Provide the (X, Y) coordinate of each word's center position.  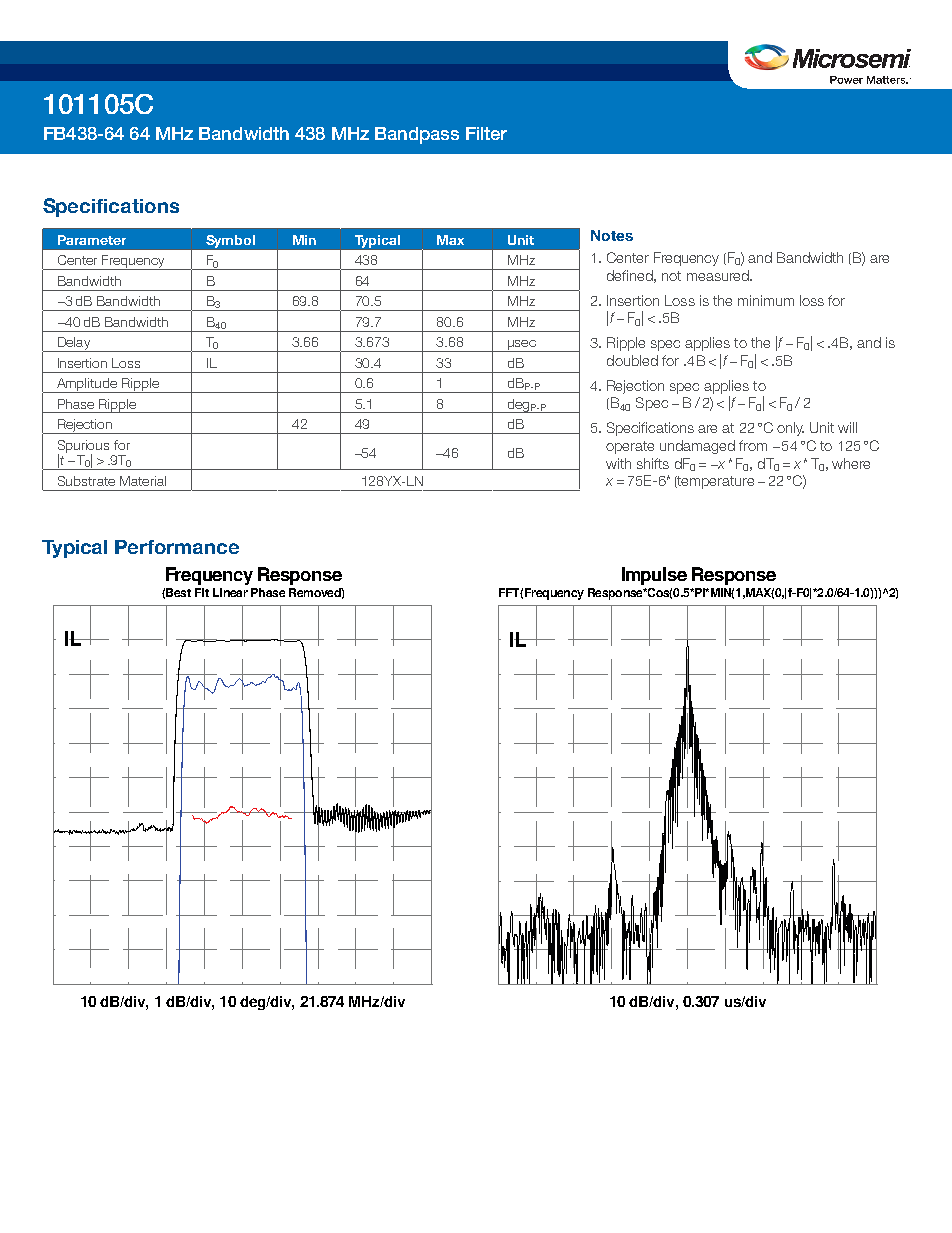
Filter (486, 133)
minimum (766, 300)
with (618, 463)
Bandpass (417, 135)
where (851, 463)
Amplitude (87, 385)
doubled (632, 360)
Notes (612, 235)
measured (719, 275)
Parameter (92, 240)
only (790, 429)
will (847, 427)
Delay (74, 344)
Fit (202, 592)
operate (630, 447)
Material (143, 481)
